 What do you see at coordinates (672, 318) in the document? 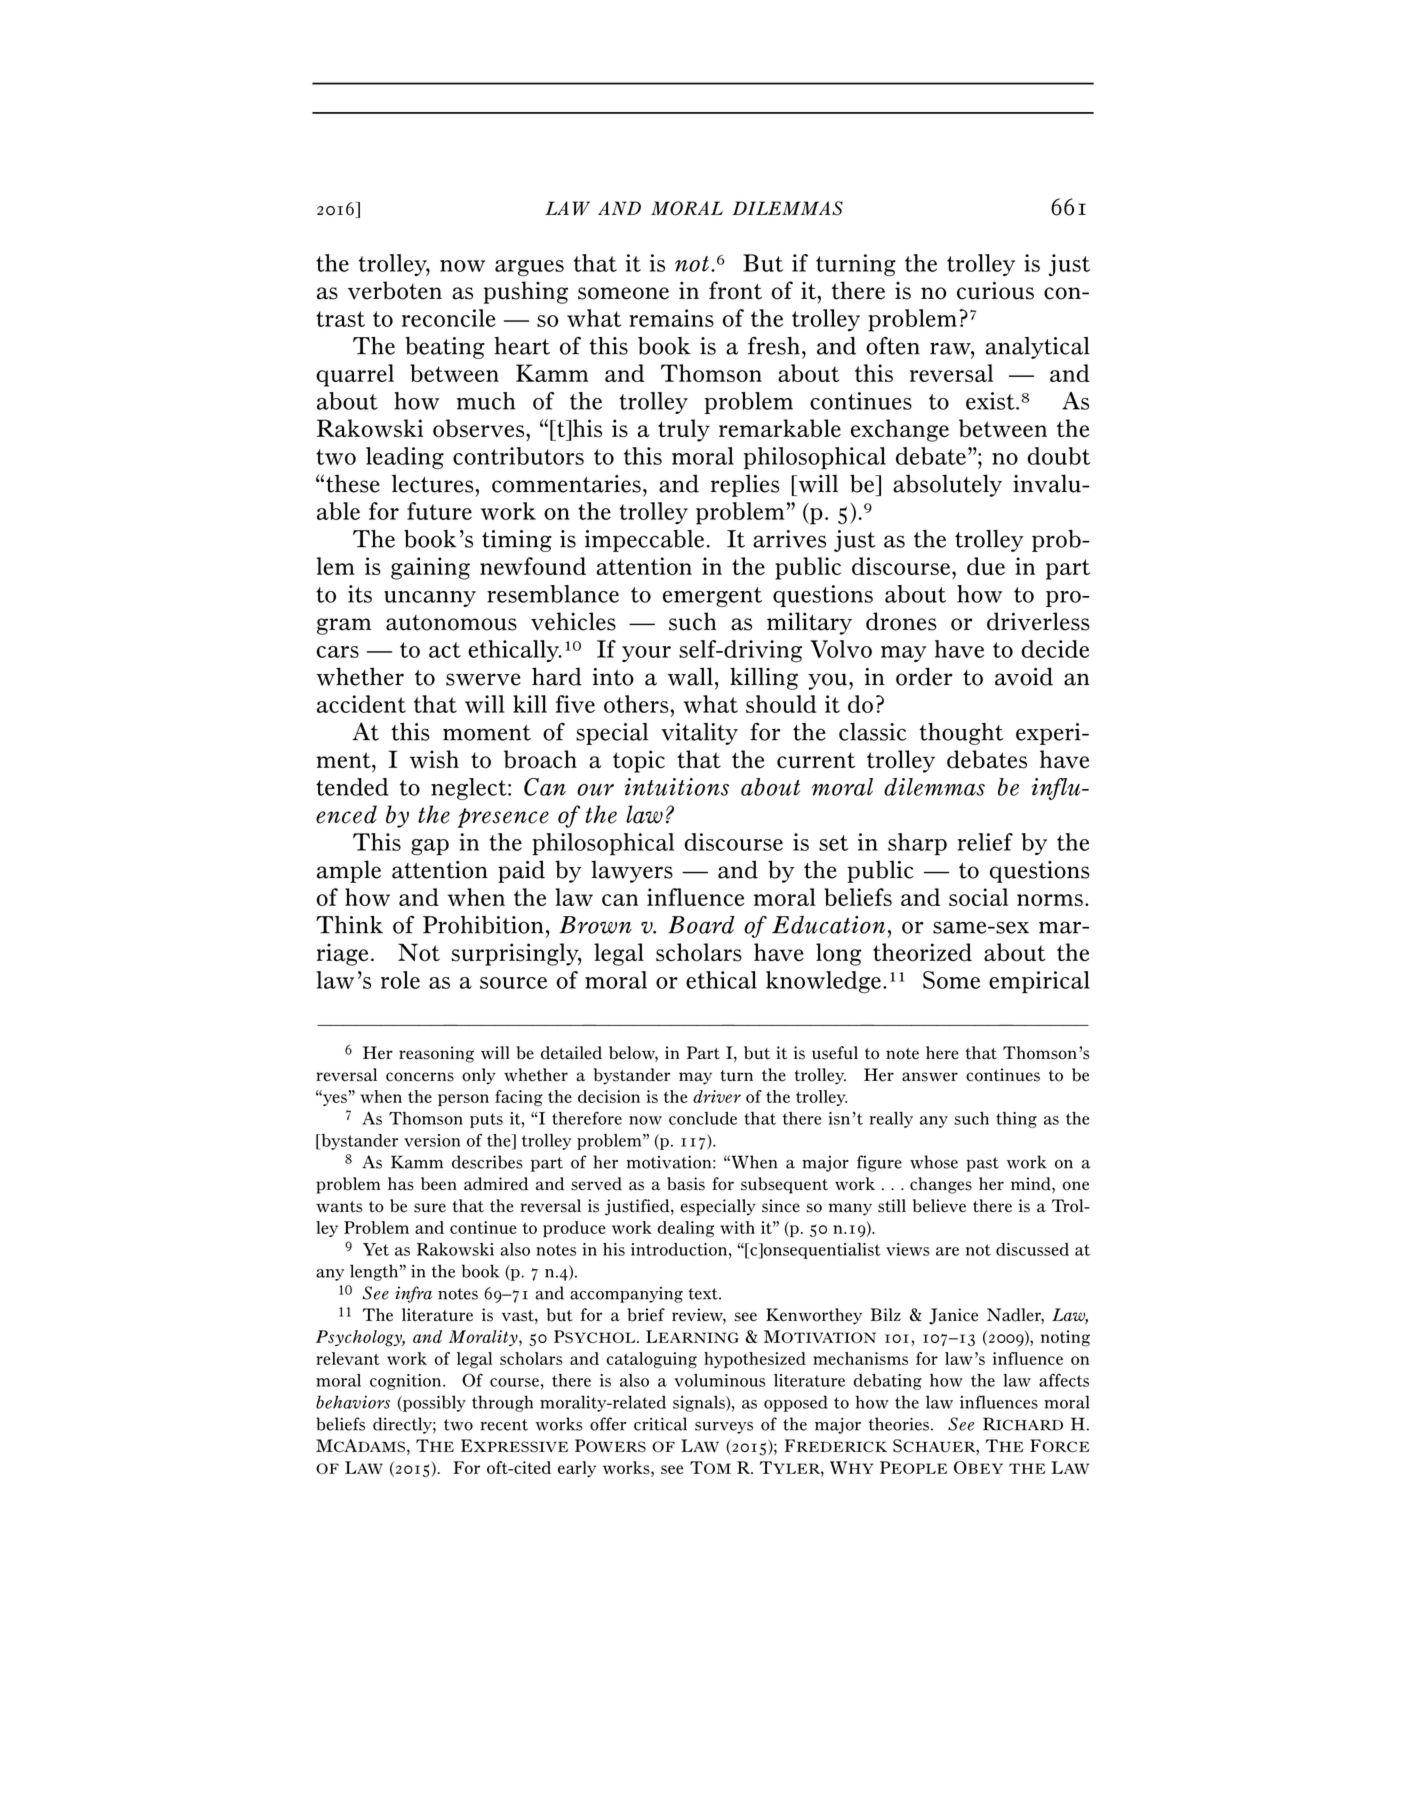
I see `remains` at bounding box center [672, 318].
